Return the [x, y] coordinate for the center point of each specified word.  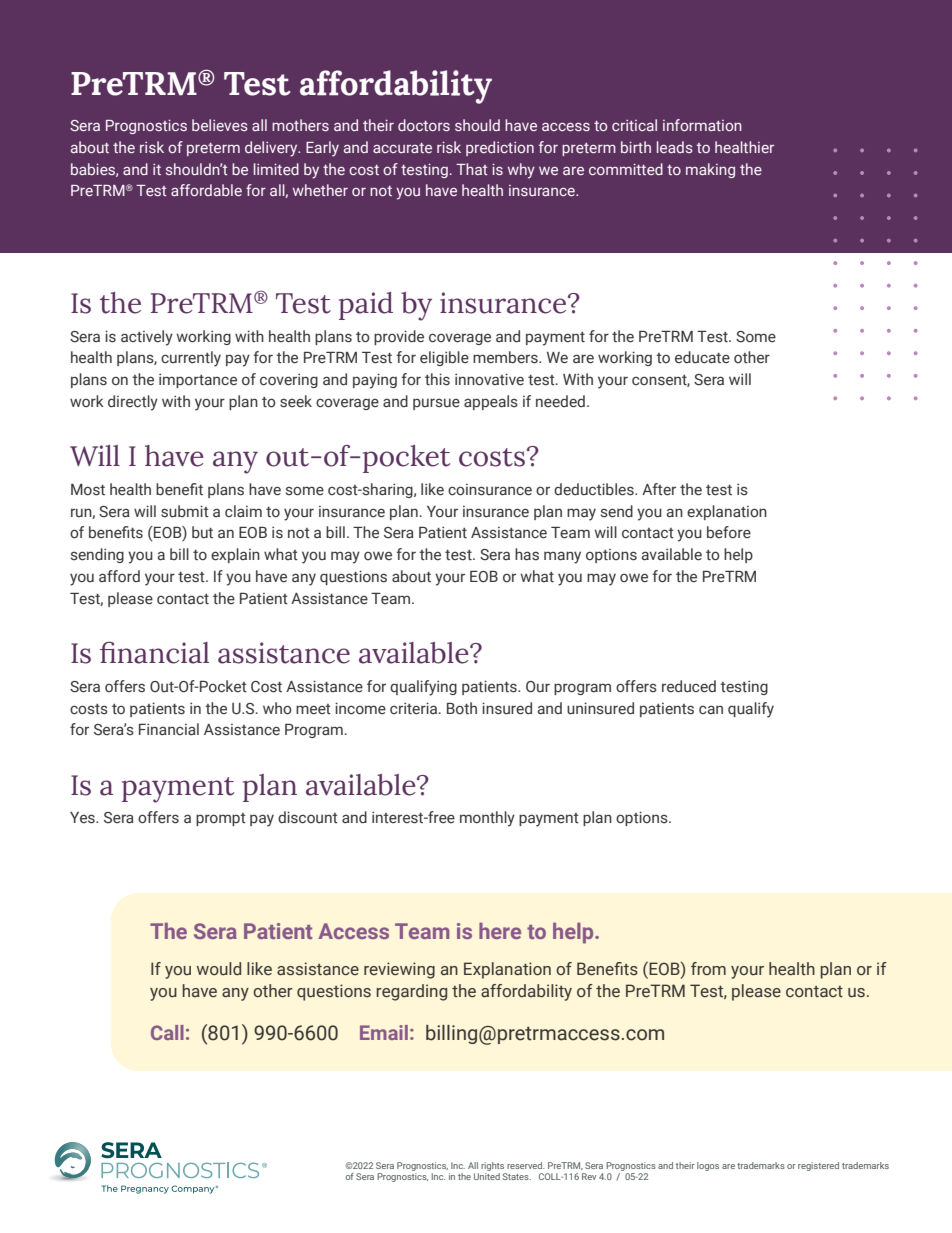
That [472, 169]
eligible [444, 358]
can [711, 710]
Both [462, 708]
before [729, 532]
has [527, 554]
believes [220, 125]
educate [702, 357]
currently [191, 359]
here [500, 931]
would [219, 968]
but [202, 532]
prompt [221, 819]
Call [167, 1032]
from [708, 968]
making [710, 170]
